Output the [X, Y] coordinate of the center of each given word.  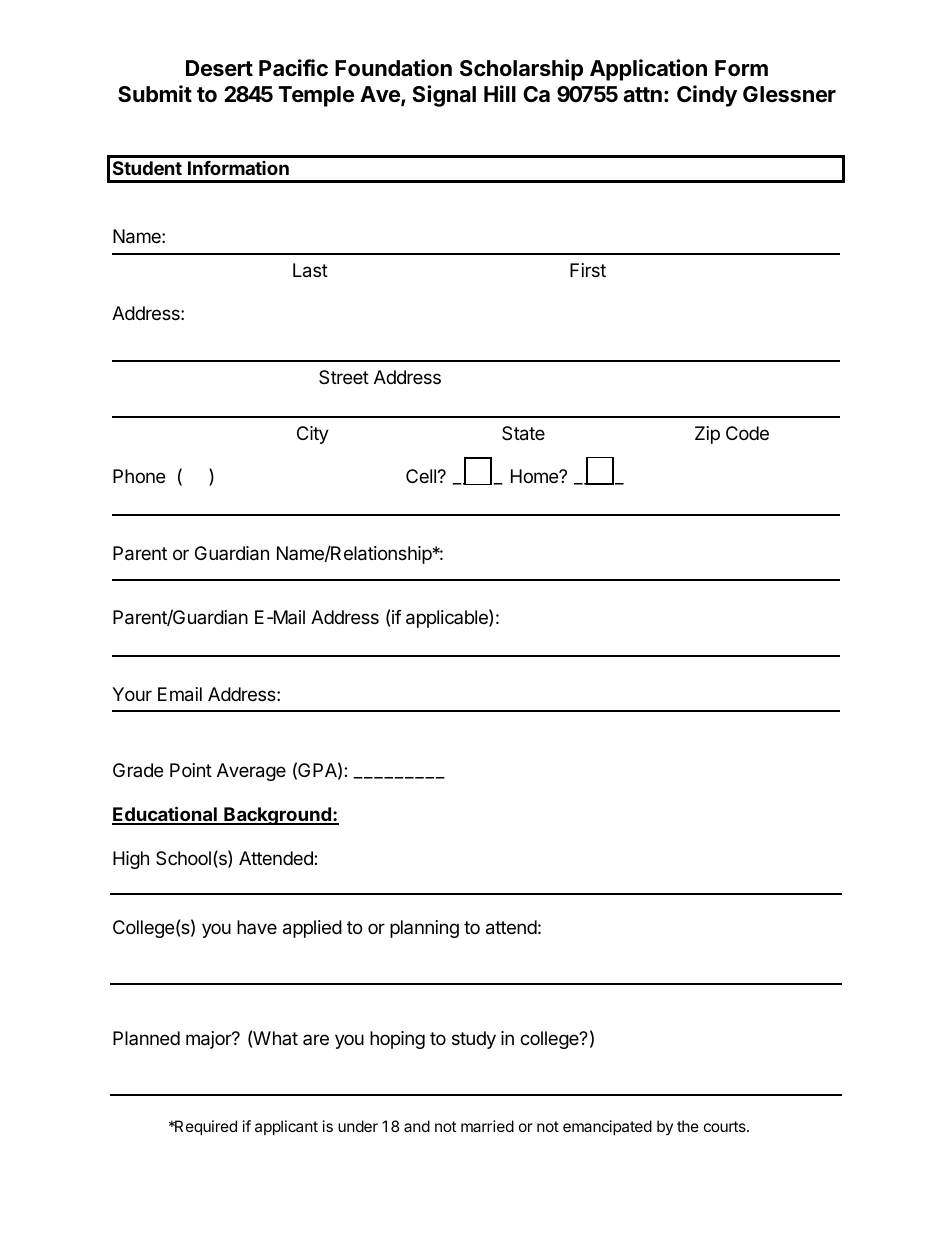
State [523, 433]
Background [277, 816]
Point [191, 770]
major [210, 1040]
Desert [219, 68]
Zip [707, 435]
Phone [139, 476]
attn [642, 95]
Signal [444, 96]
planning [424, 929]
